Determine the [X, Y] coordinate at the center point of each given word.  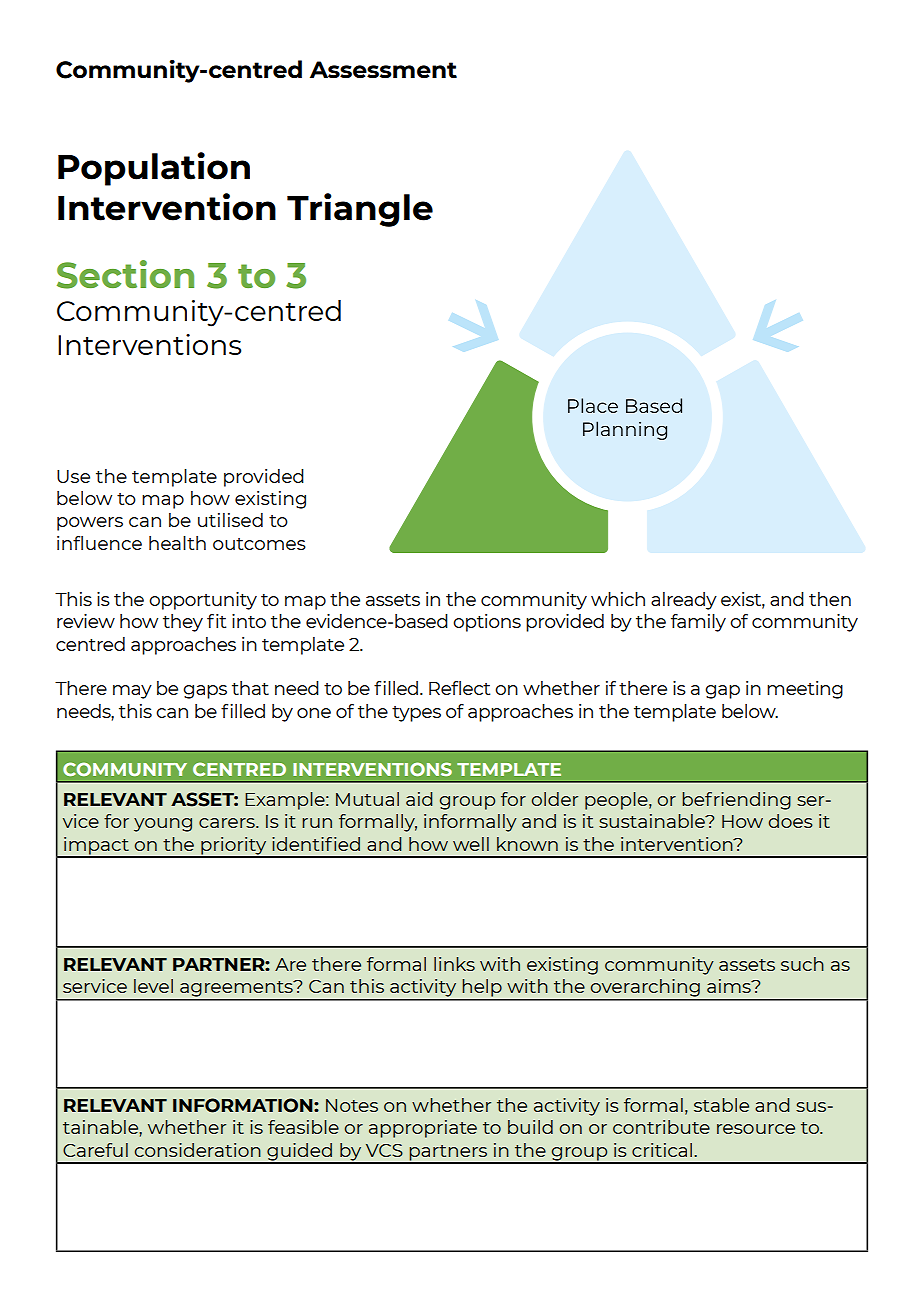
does [791, 821]
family [698, 623]
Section [125, 274]
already [684, 601]
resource [756, 1129]
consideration [198, 1150]
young [163, 825]
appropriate [423, 1129]
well [471, 844]
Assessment [383, 70]
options [487, 623]
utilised [230, 520]
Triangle [360, 210]
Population [154, 169]
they [183, 623]
